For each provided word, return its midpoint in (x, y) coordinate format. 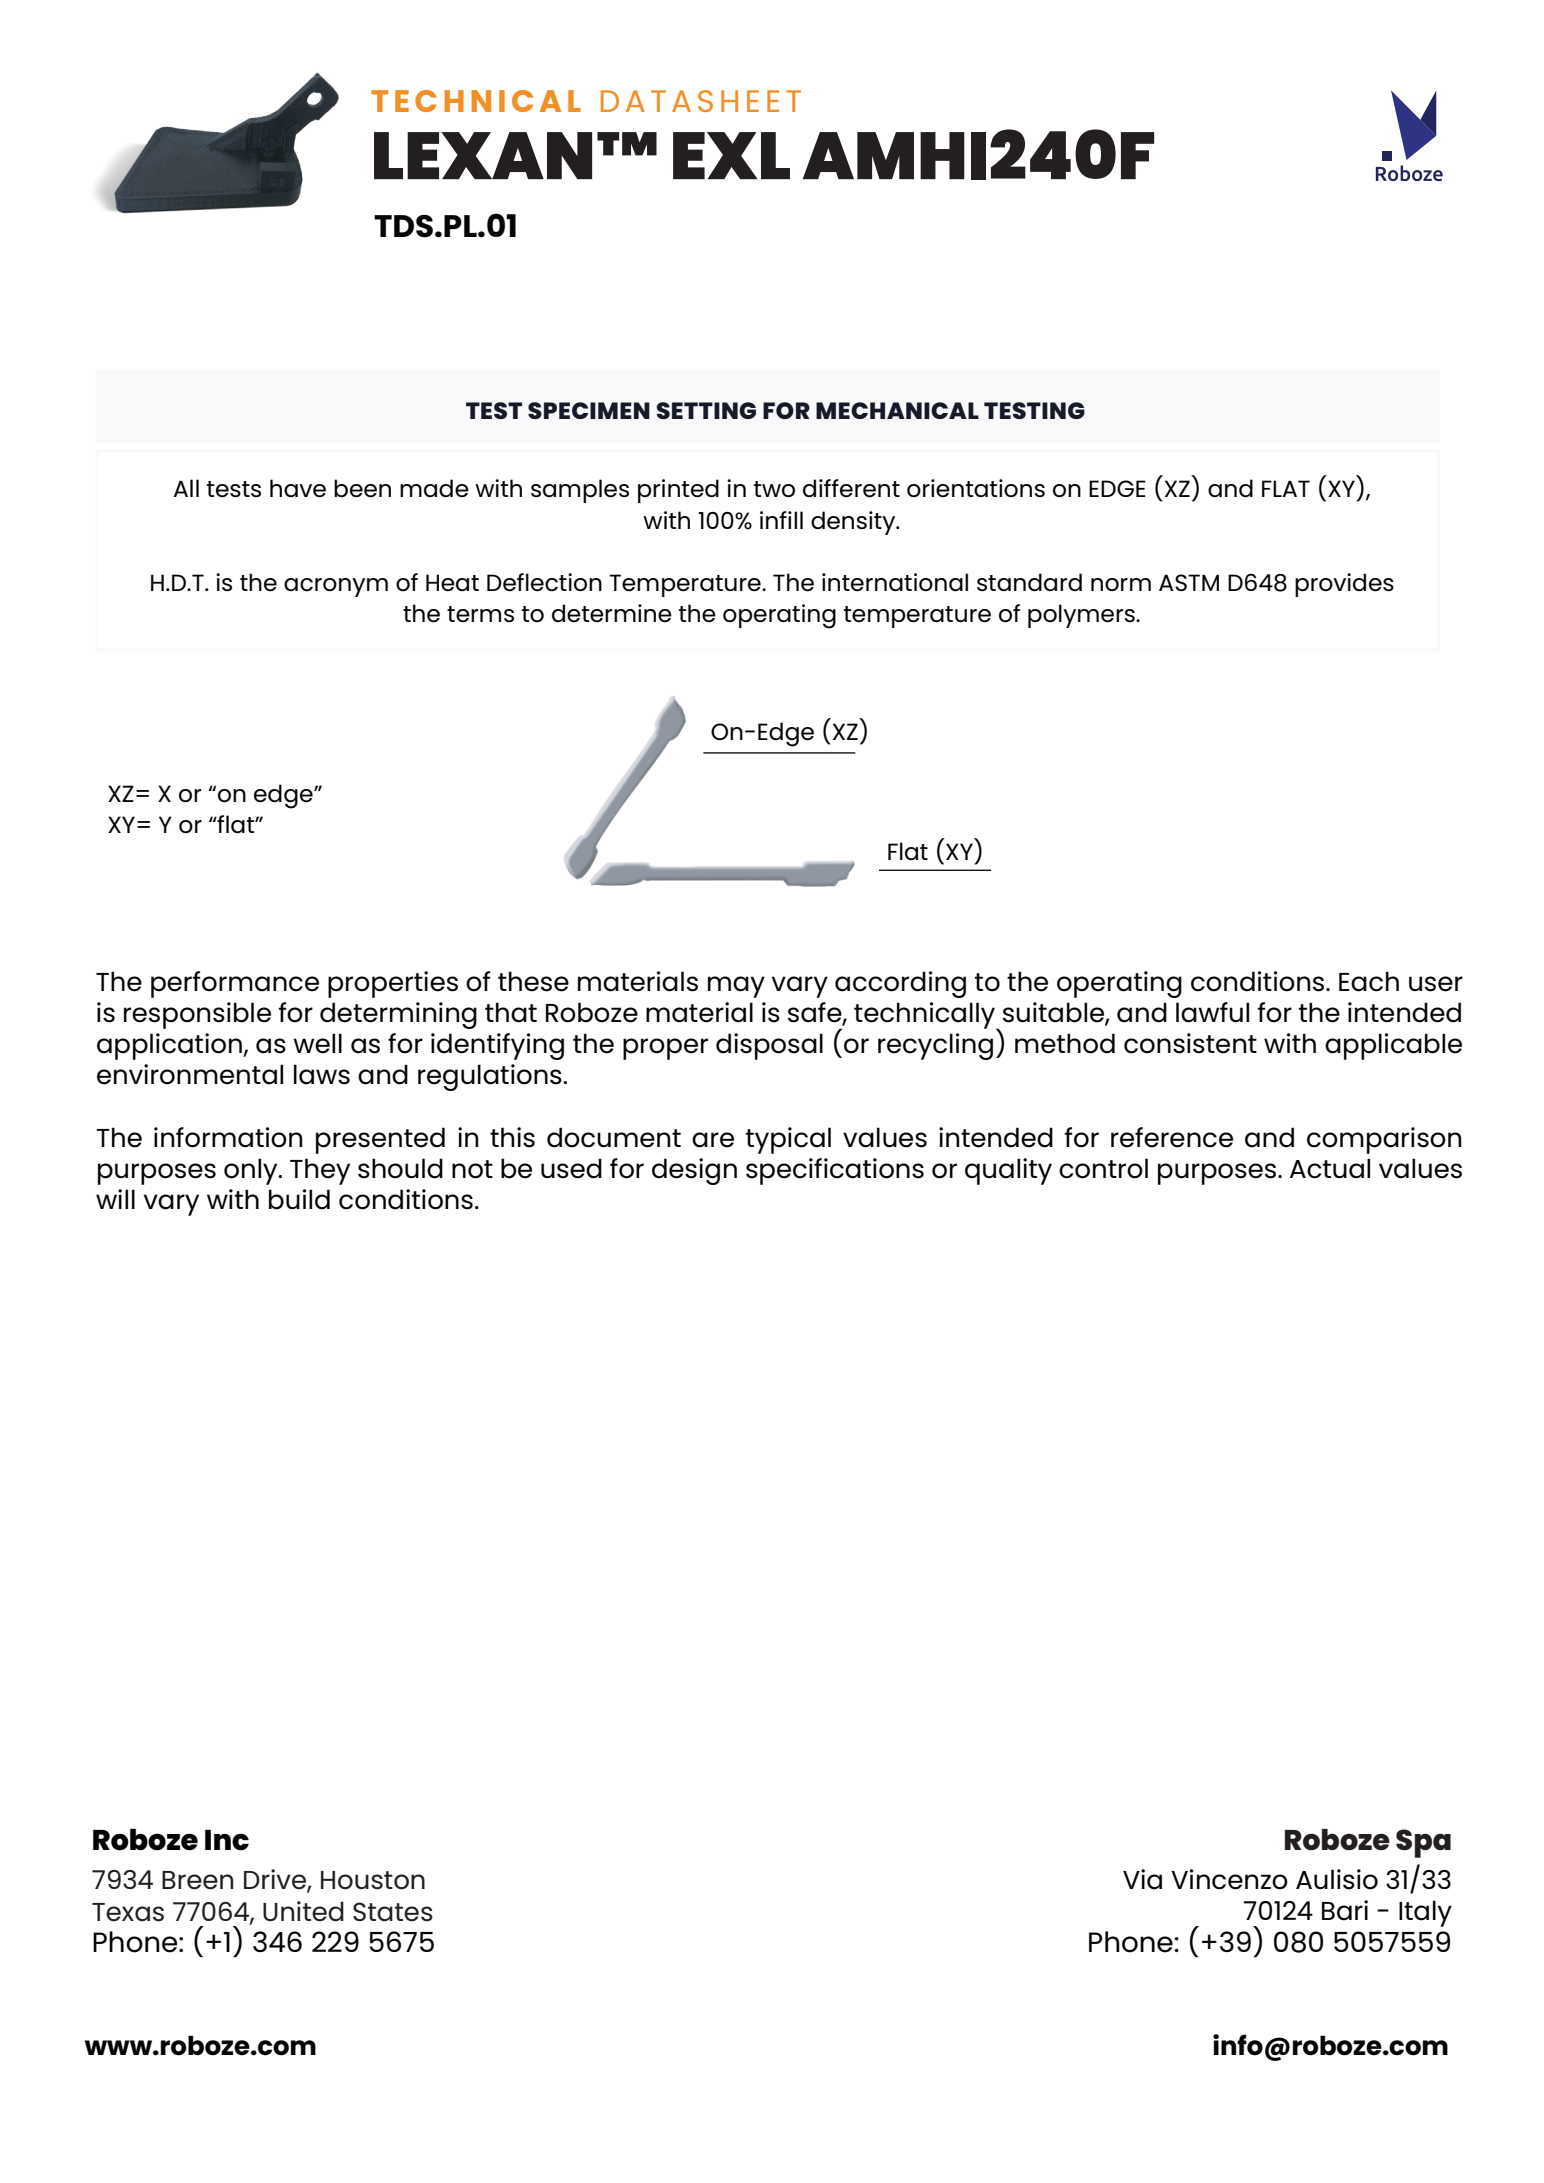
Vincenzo (1229, 1879)
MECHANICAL (897, 410)
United (303, 1911)
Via (1142, 1879)
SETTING (706, 410)
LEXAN (483, 155)
